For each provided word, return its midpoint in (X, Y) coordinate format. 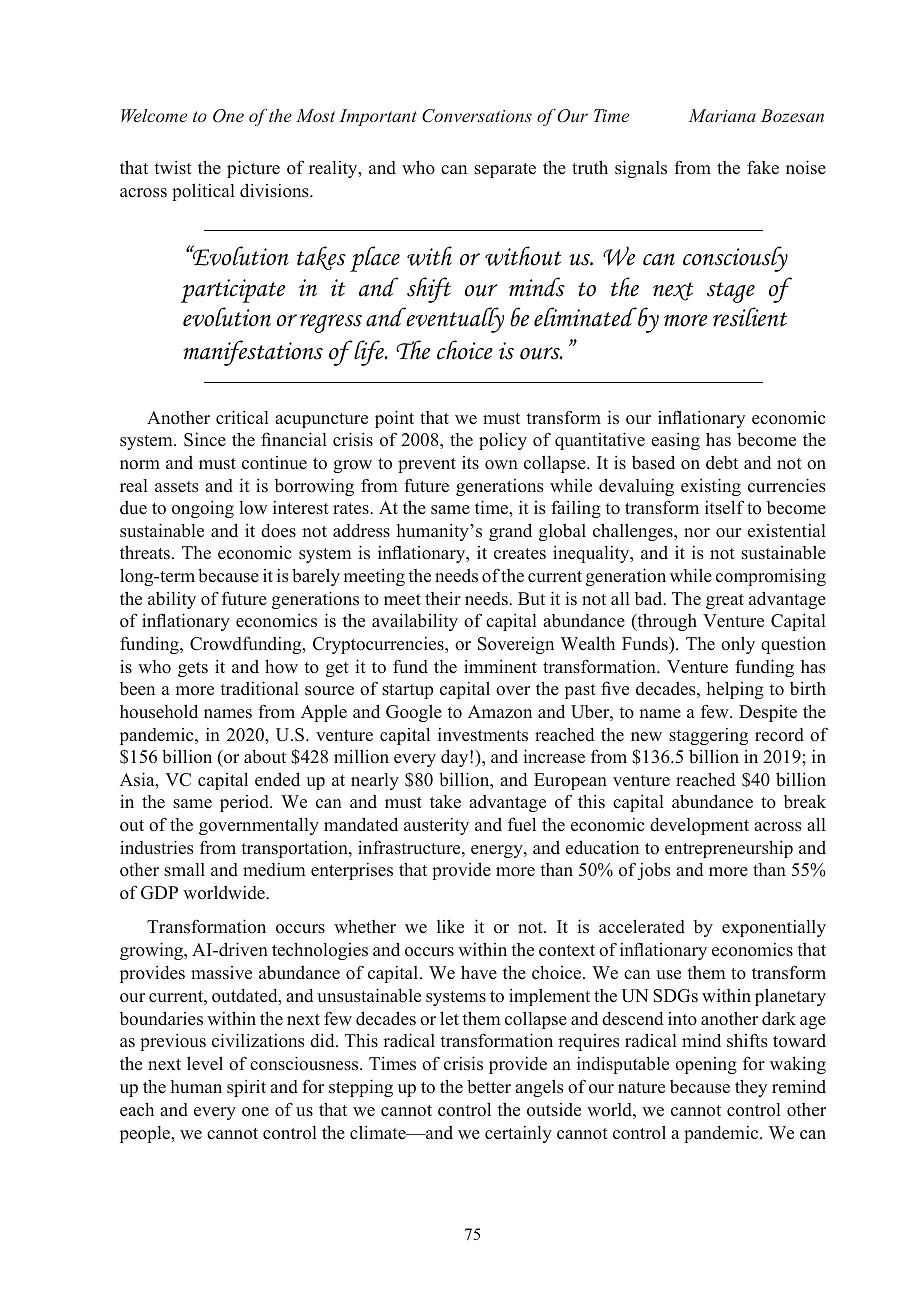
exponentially (774, 928)
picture (253, 169)
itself (724, 507)
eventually (454, 320)
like (450, 926)
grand (510, 532)
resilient (750, 317)
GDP (159, 893)
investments (483, 735)
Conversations (477, 116)
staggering (708, 736)
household (159, 711)
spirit (246, 1088)
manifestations (253, 353)
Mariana (722, 115)
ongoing (203, 509)
